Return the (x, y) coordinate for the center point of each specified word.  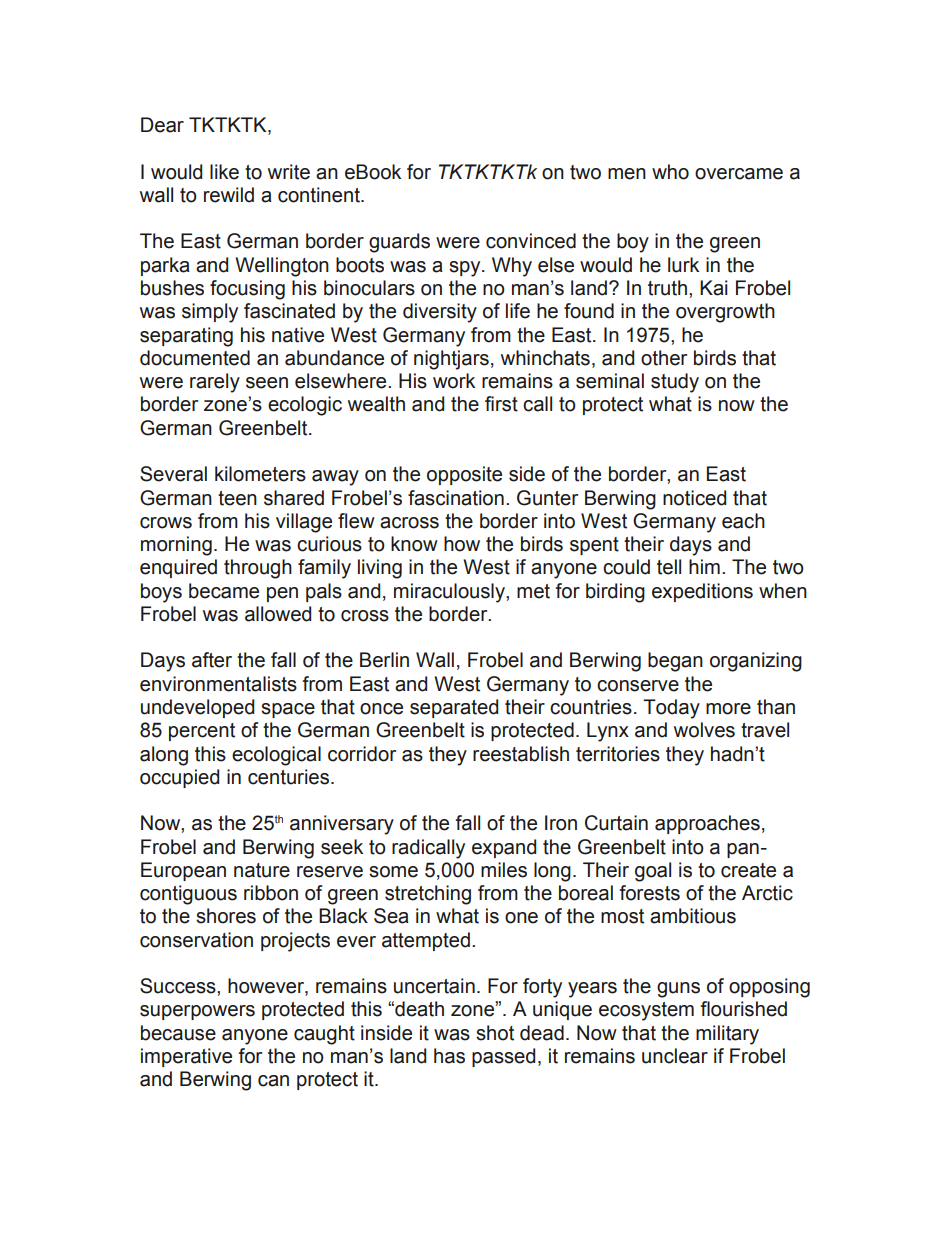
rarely (215, 383)
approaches (707, 824)
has (449, 1056)
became (224, 591)
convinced (531, 241)
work (454, 381)
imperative (186, 1057)
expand (504, 848)
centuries (290, 777)
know (414, 544)
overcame (739, 174)
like (224, 172)
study (675, 383)
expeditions (702, 592)
